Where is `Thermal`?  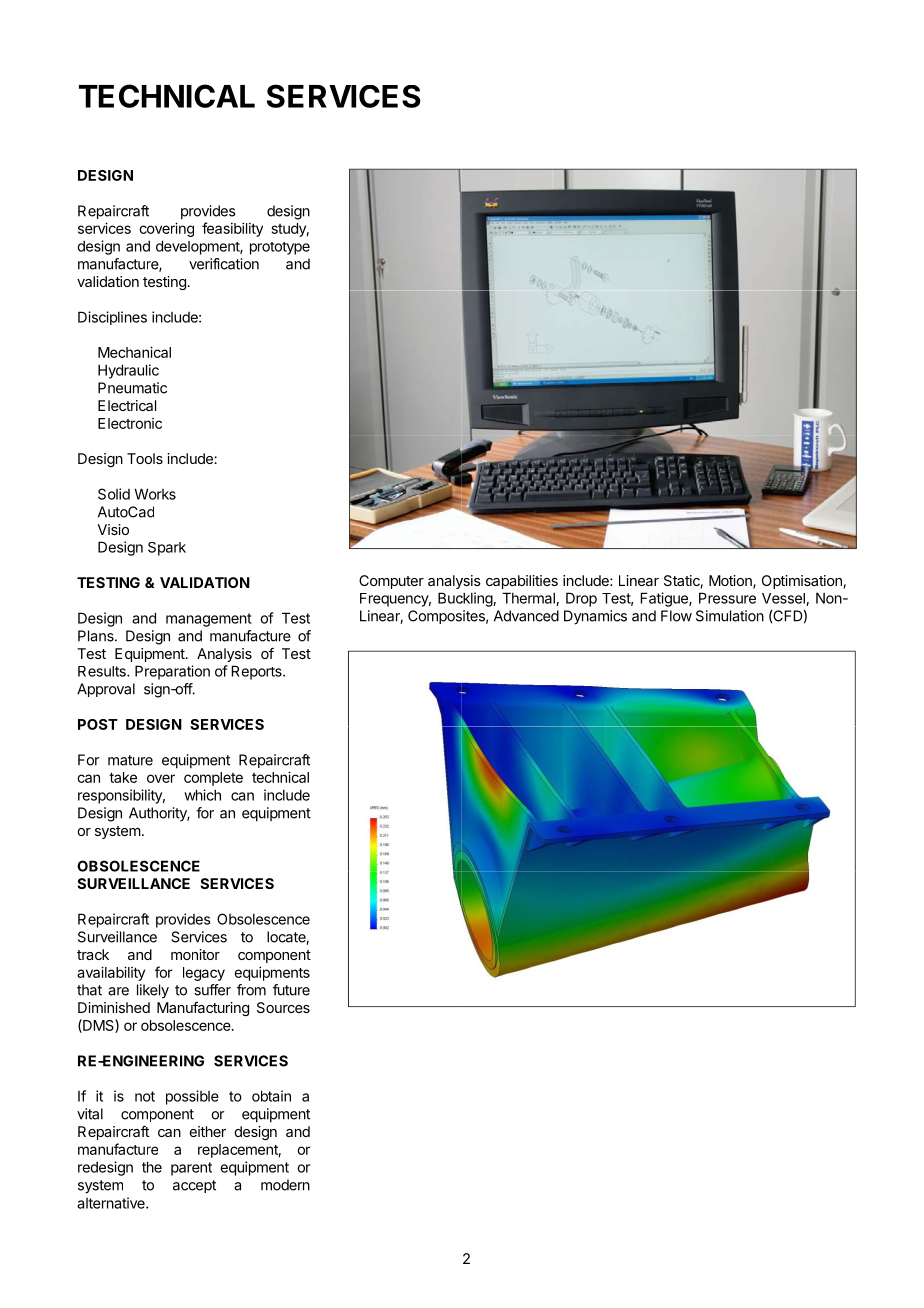
Thermal is located at coordinates (529, 599).
